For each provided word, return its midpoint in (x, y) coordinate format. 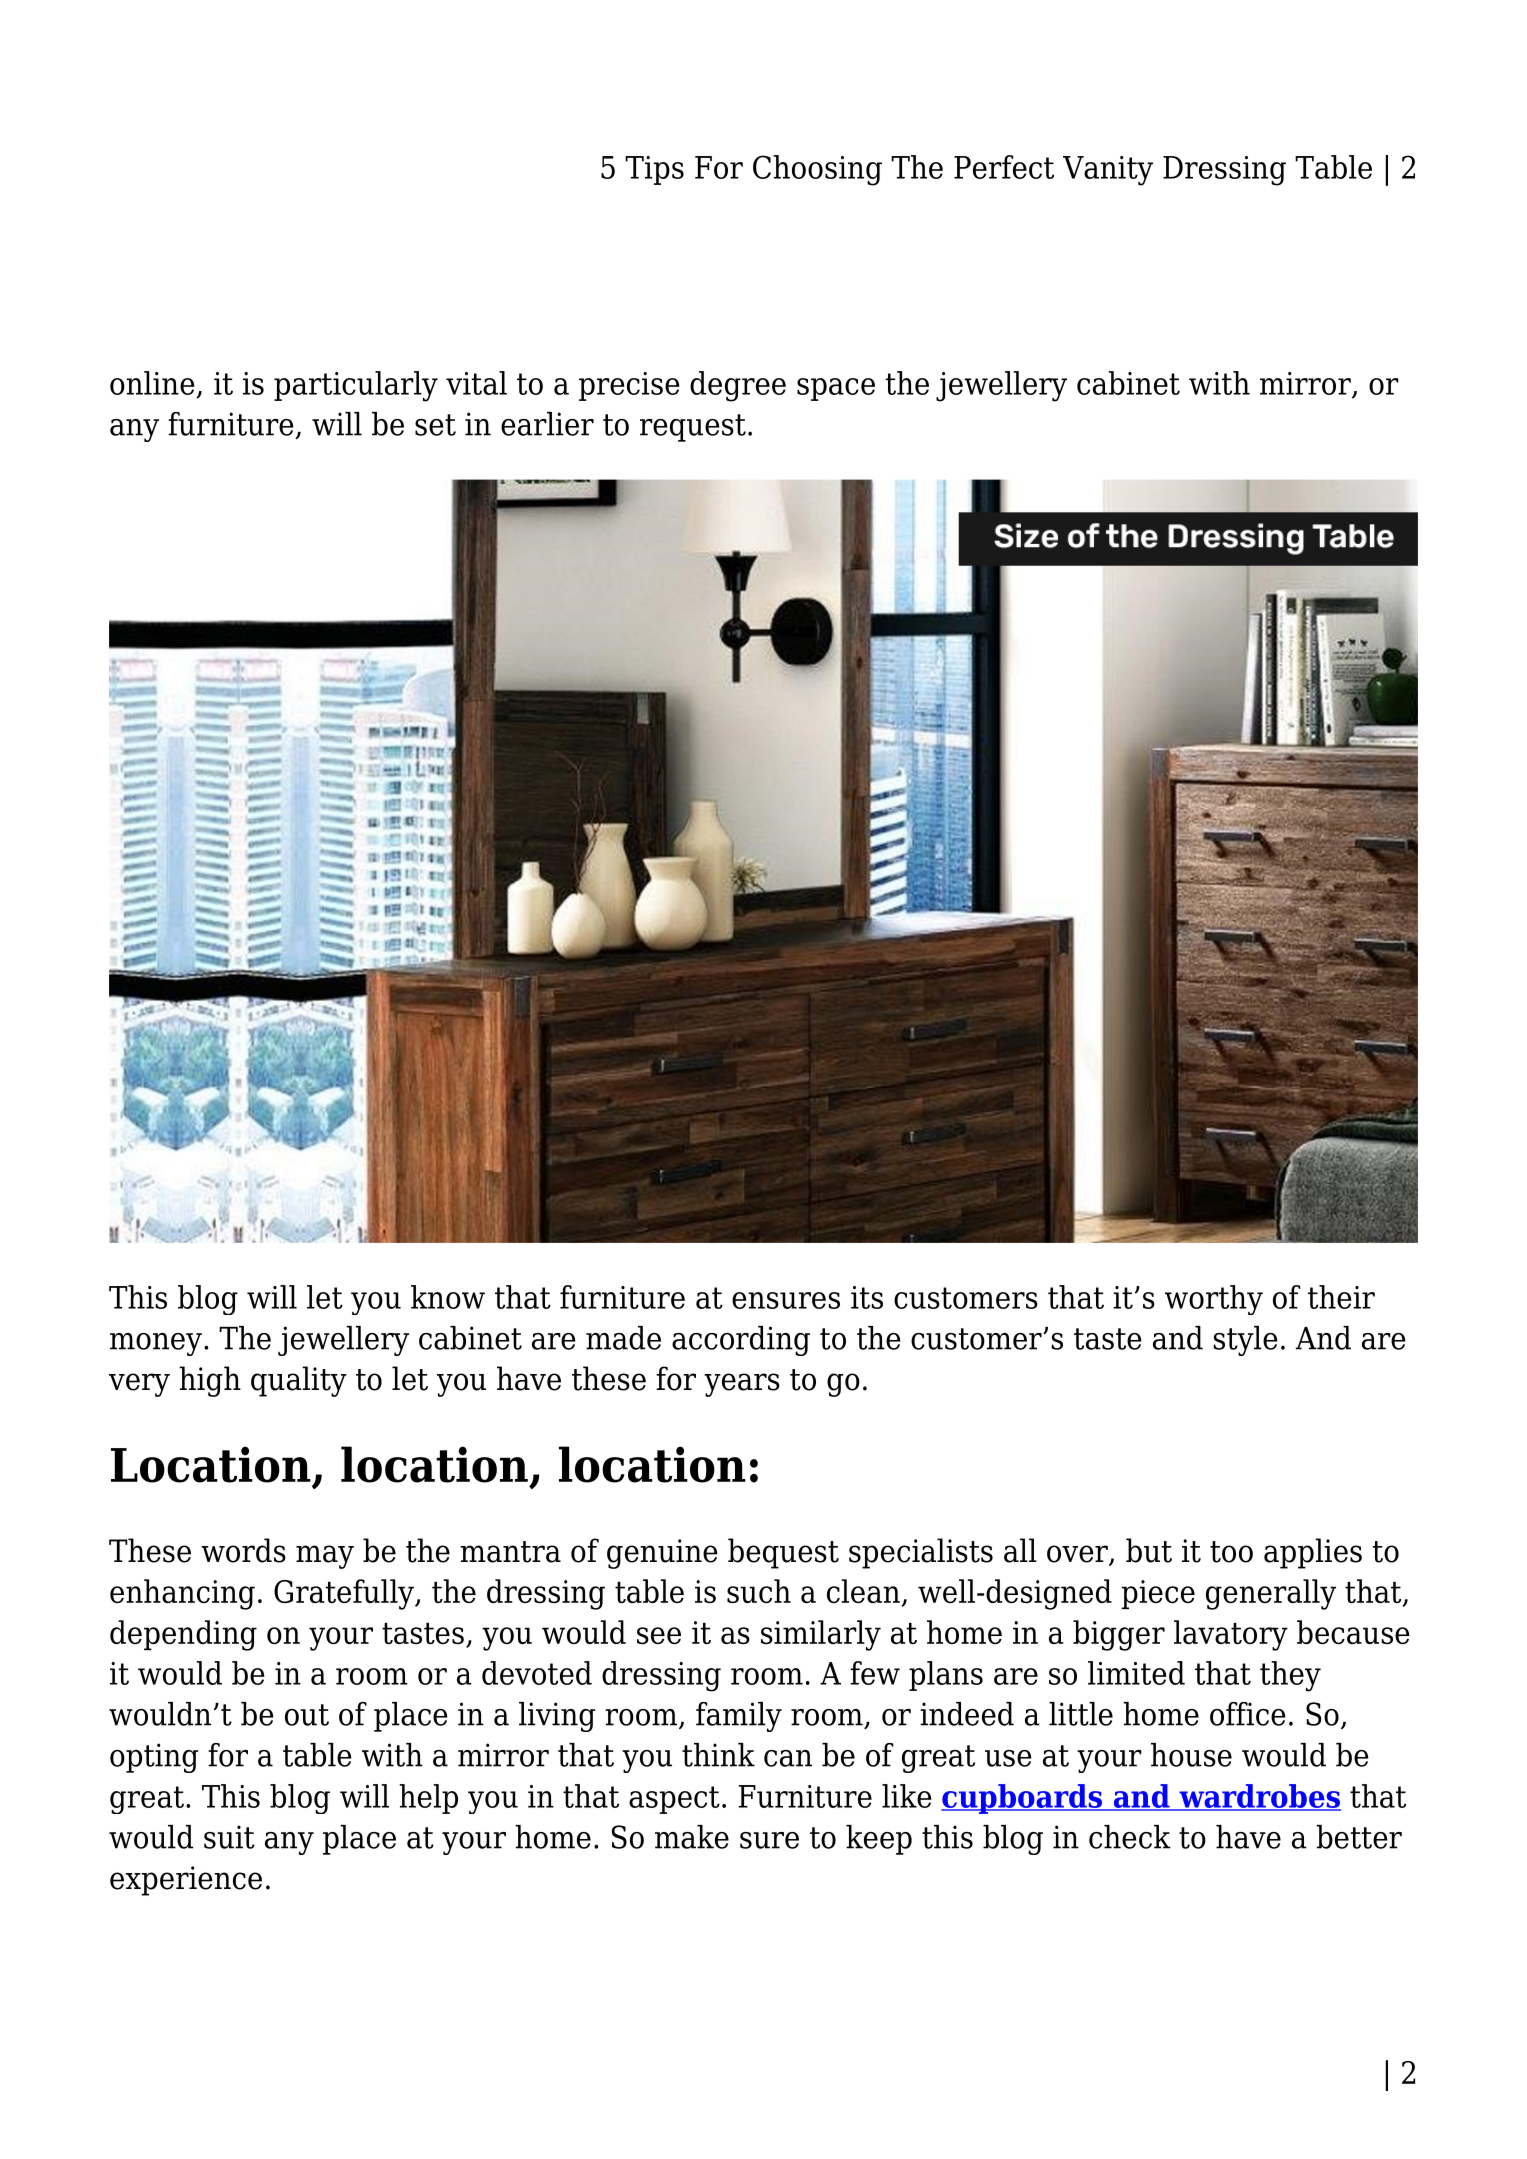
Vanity (1108, 171)
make (692, 1837)
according (741, 1341)
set (435, 425)
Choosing (817, 170)
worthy (1214, 1300)
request (693, 428)
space (836, 389)
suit (229, 1837)
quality (299, 1381)
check (1130, 1837)
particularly (356, 386)
